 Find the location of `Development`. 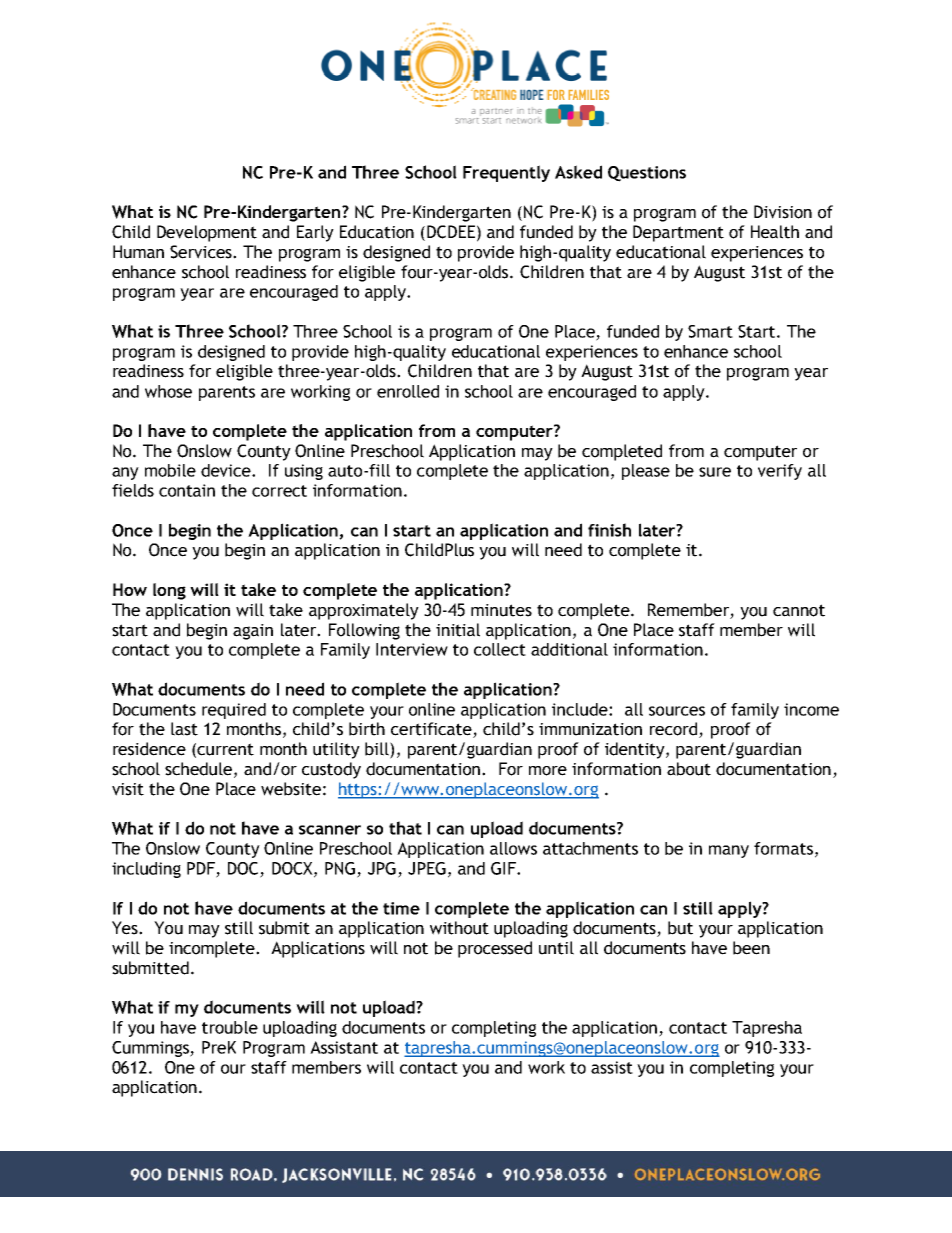

Development is located at coordinates (207, 233).
